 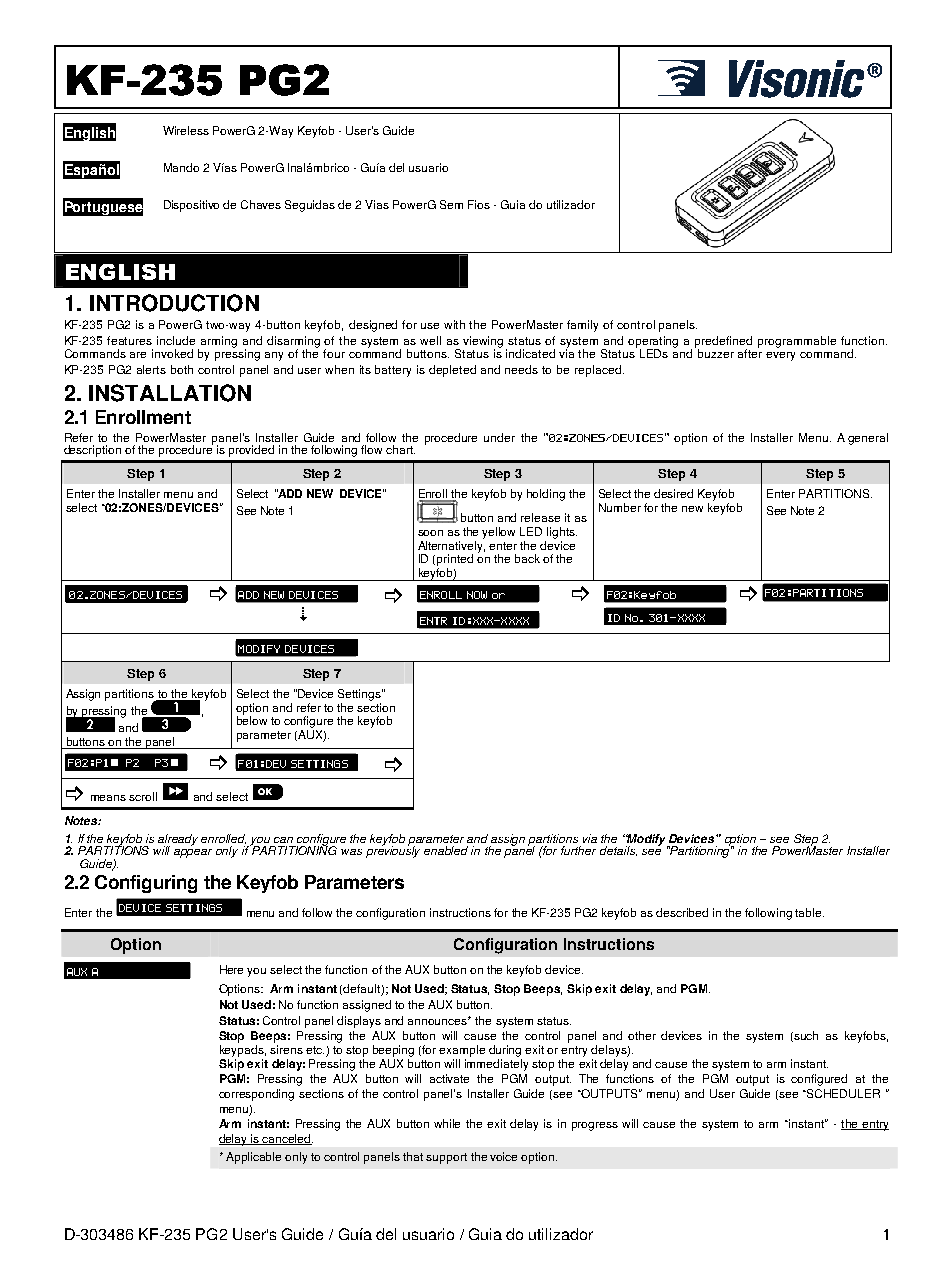 What do you see at coordinates (479, 204) in the screenshot?
I see `Fios` at bounding box center [479, 204].
